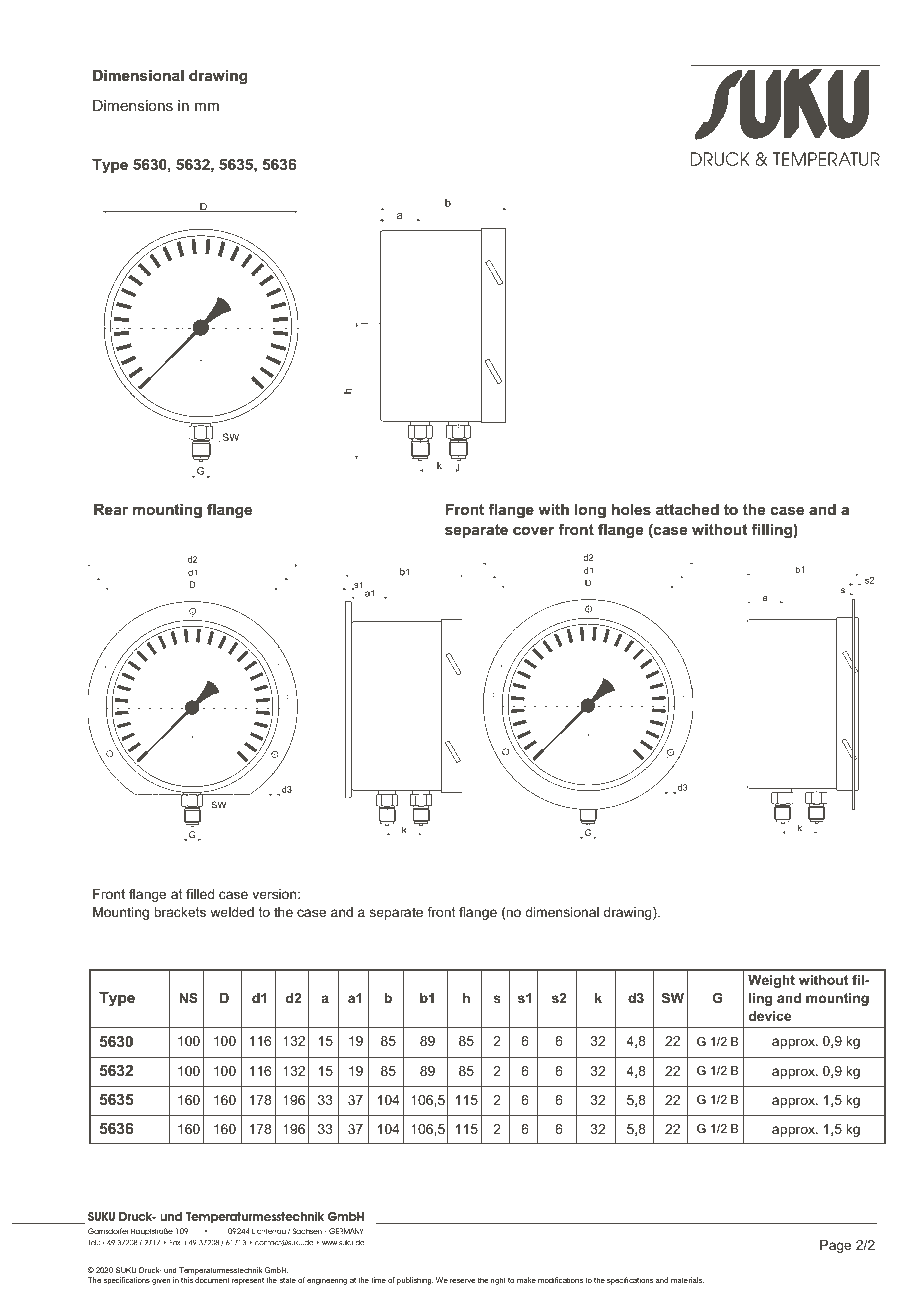 Image resolution: width=924 pixels, height=1308 pixels. What do you see at coordinates (687, 1280) in the screenshot?
I see `materials` at bounding box center [687, 1280].
